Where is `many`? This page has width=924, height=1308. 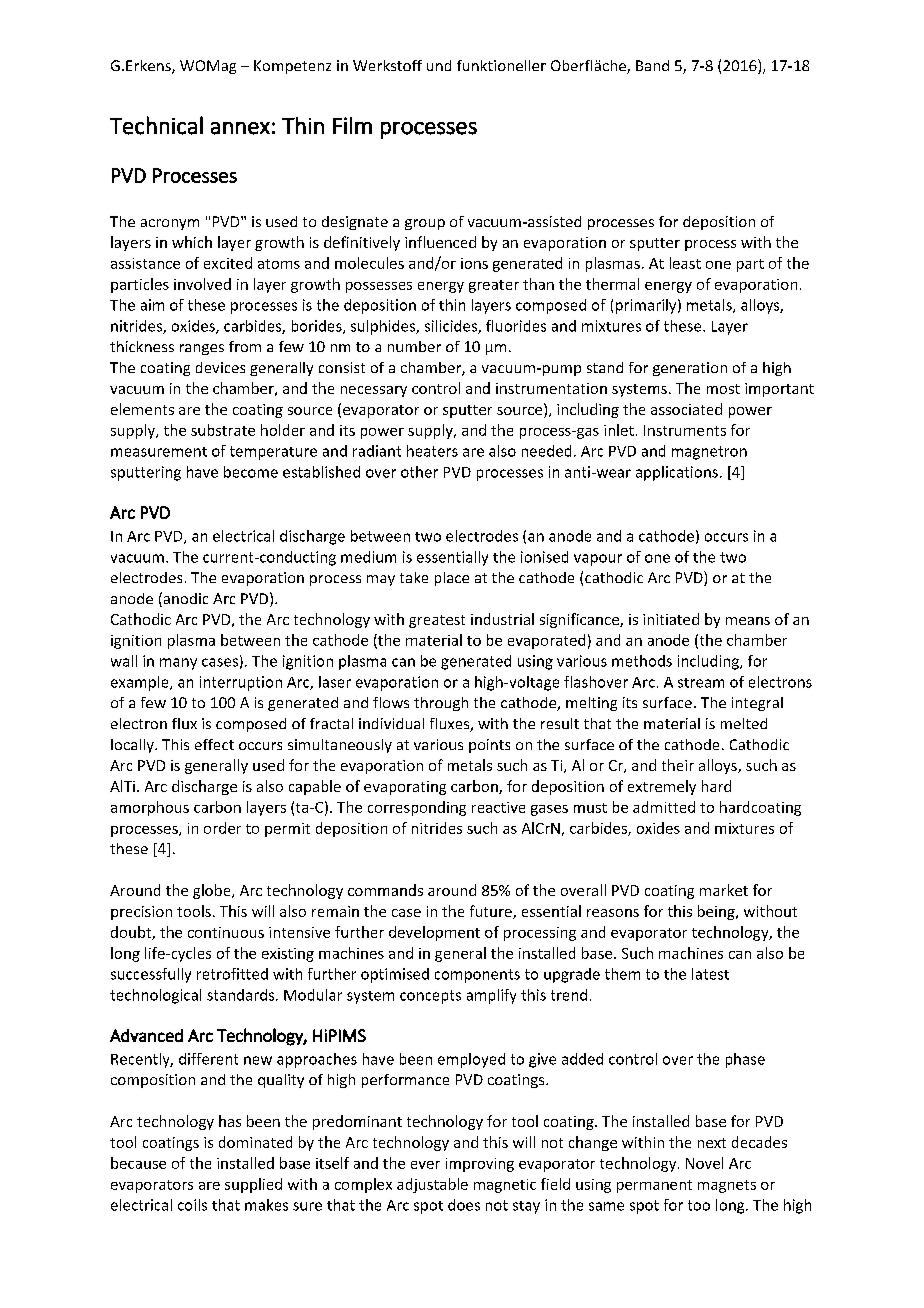
many is located at coordinates (178, 664).
